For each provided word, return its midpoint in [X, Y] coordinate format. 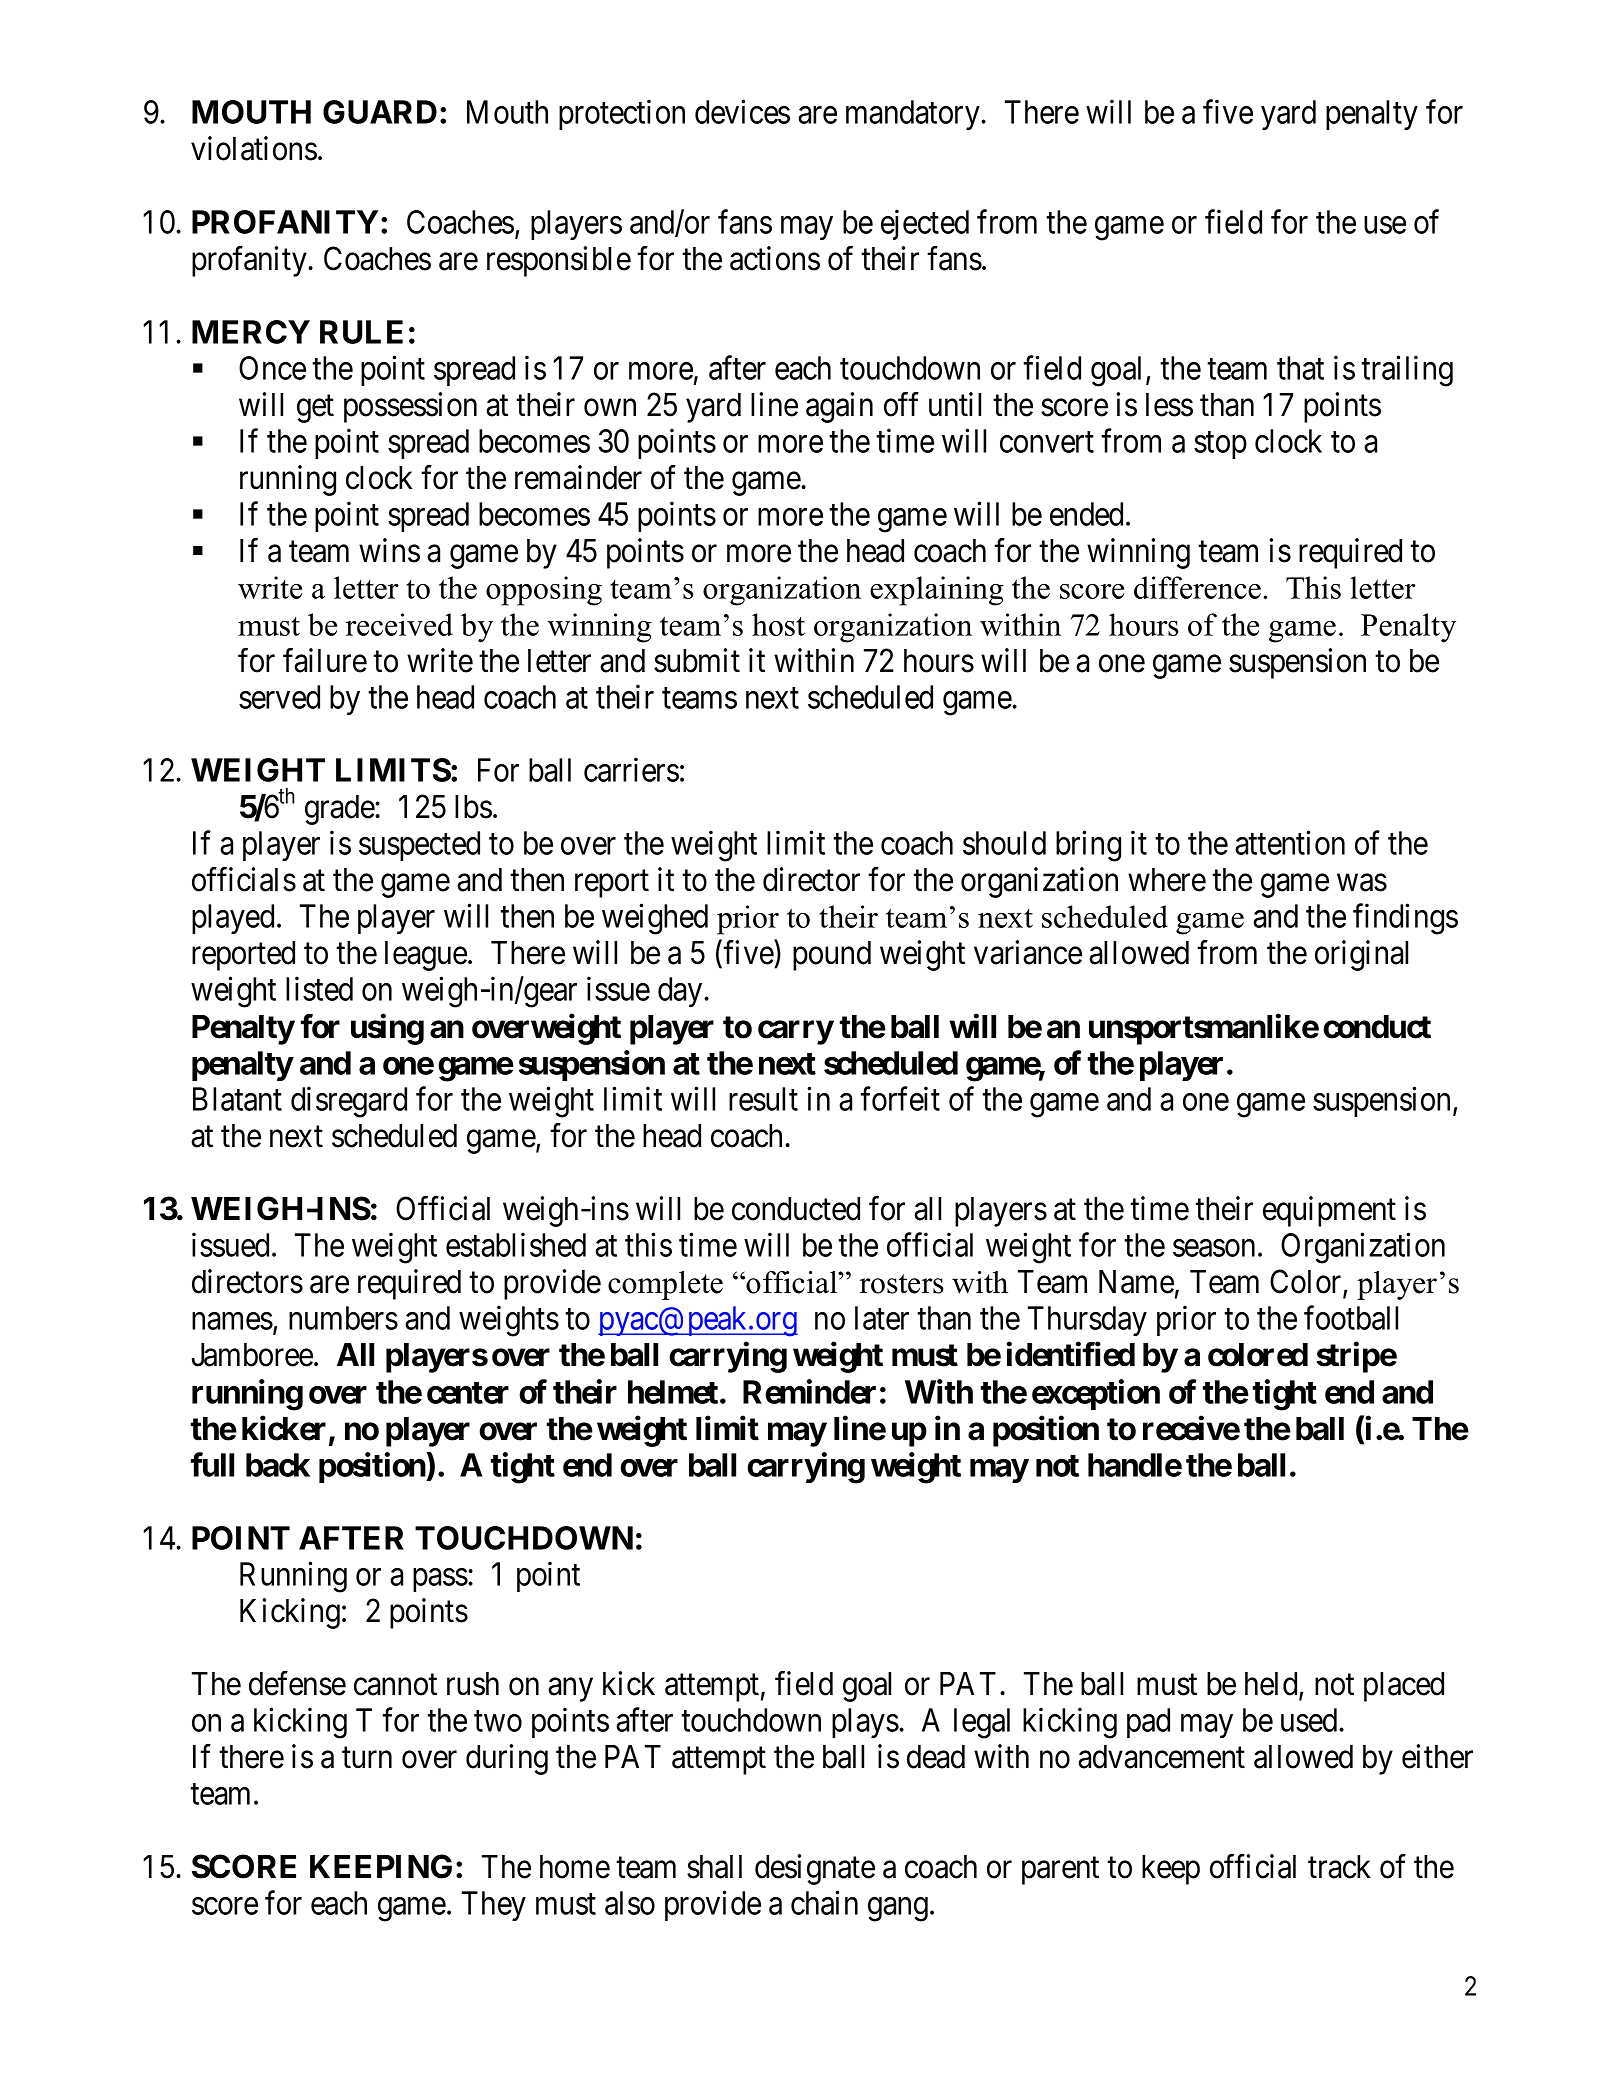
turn [367, 1758]
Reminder [809, 1391]
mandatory [914, 115]
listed [319, 989]
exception [1096, 1394]
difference [1197, 587]
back [278, 1465]
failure [325, 660]
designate [815, 1869]
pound [832, 956]
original [1361, 955]
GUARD [380, 112]
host [778, 624]
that [1300, 368]
